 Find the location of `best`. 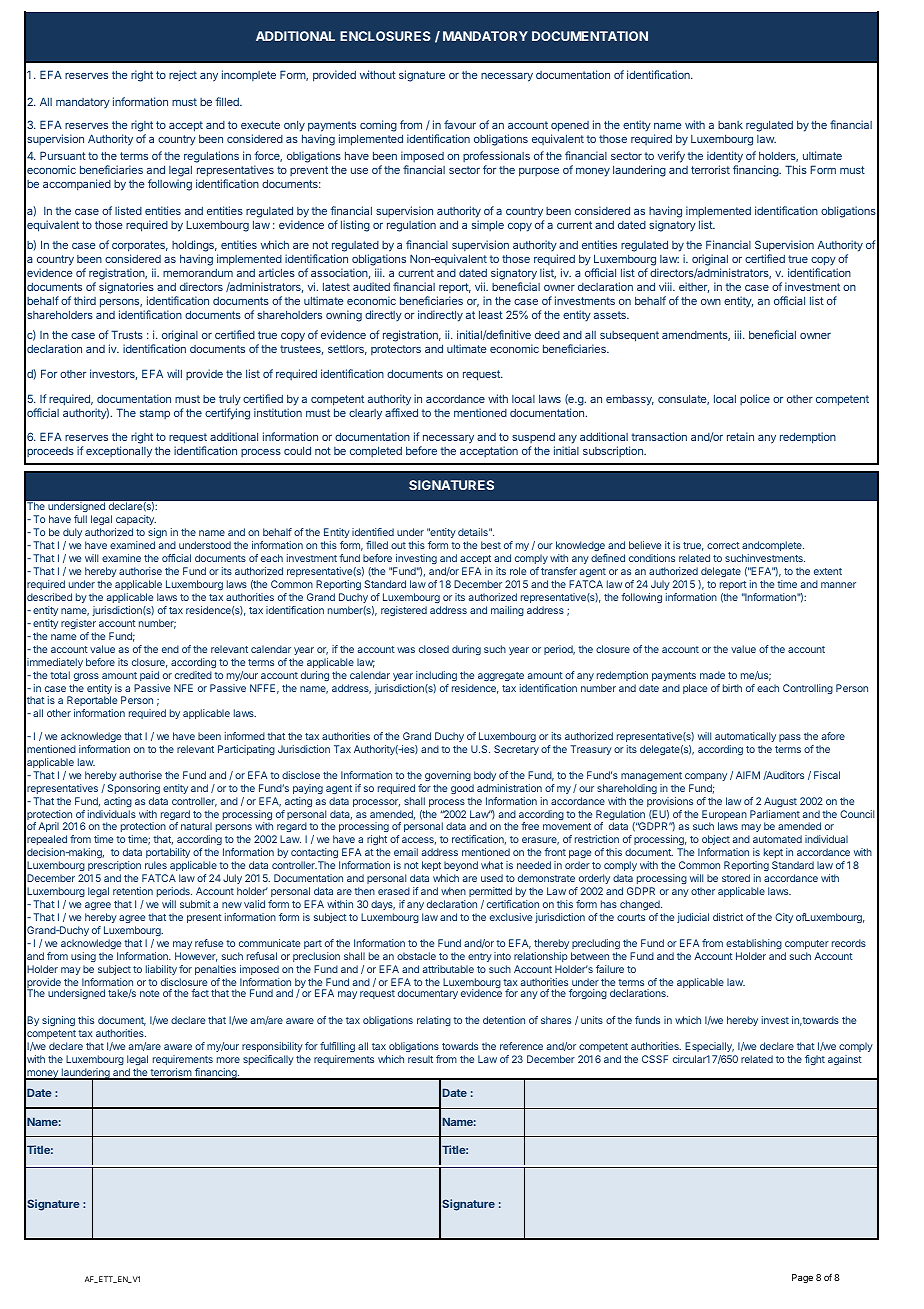

best is located at coordinates (491, 545).
